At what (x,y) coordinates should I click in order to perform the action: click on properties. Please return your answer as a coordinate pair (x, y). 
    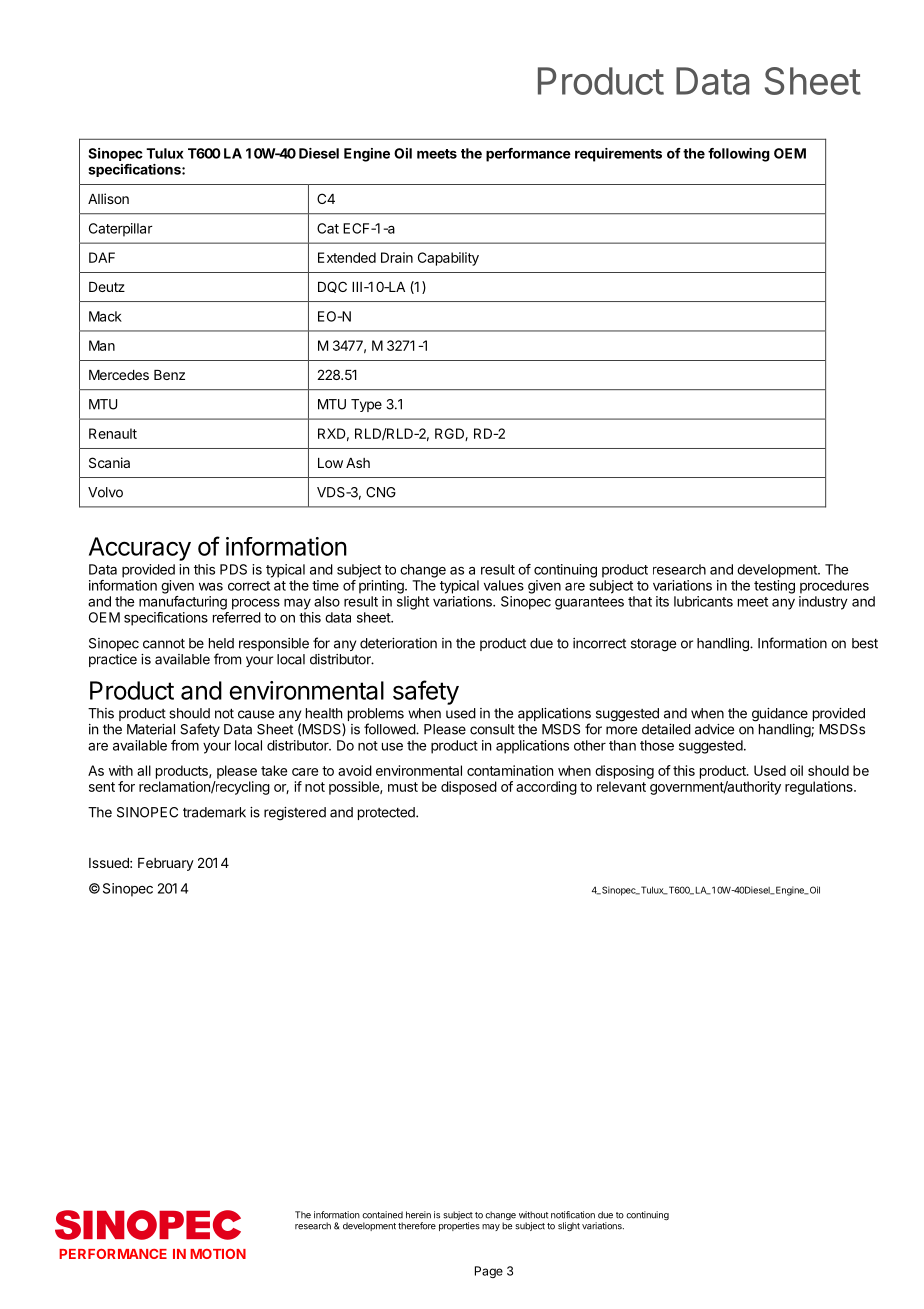
    Looking at the image, I should click on (459, 1226).
